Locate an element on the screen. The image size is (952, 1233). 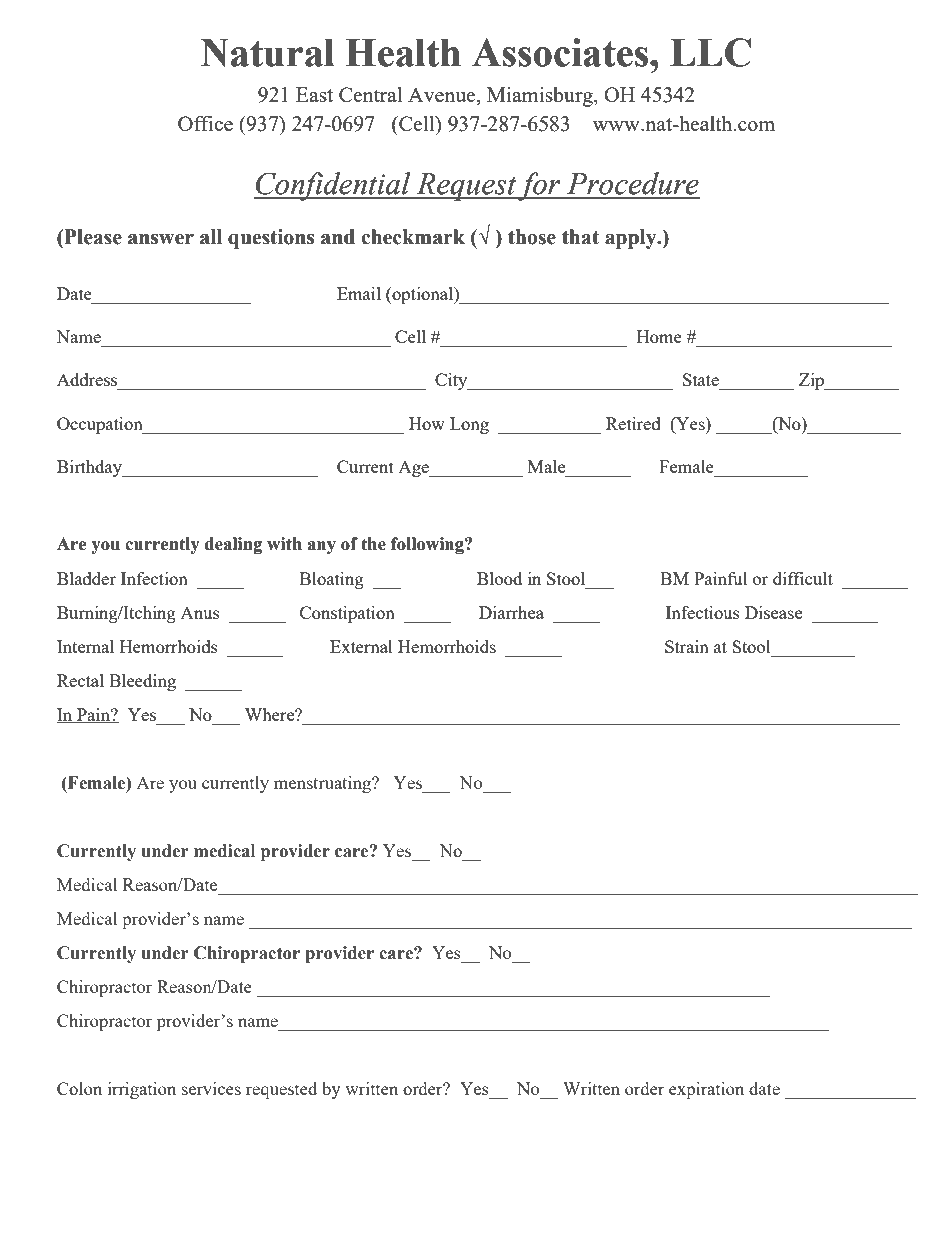
External is located at coordinates (361, 646).
